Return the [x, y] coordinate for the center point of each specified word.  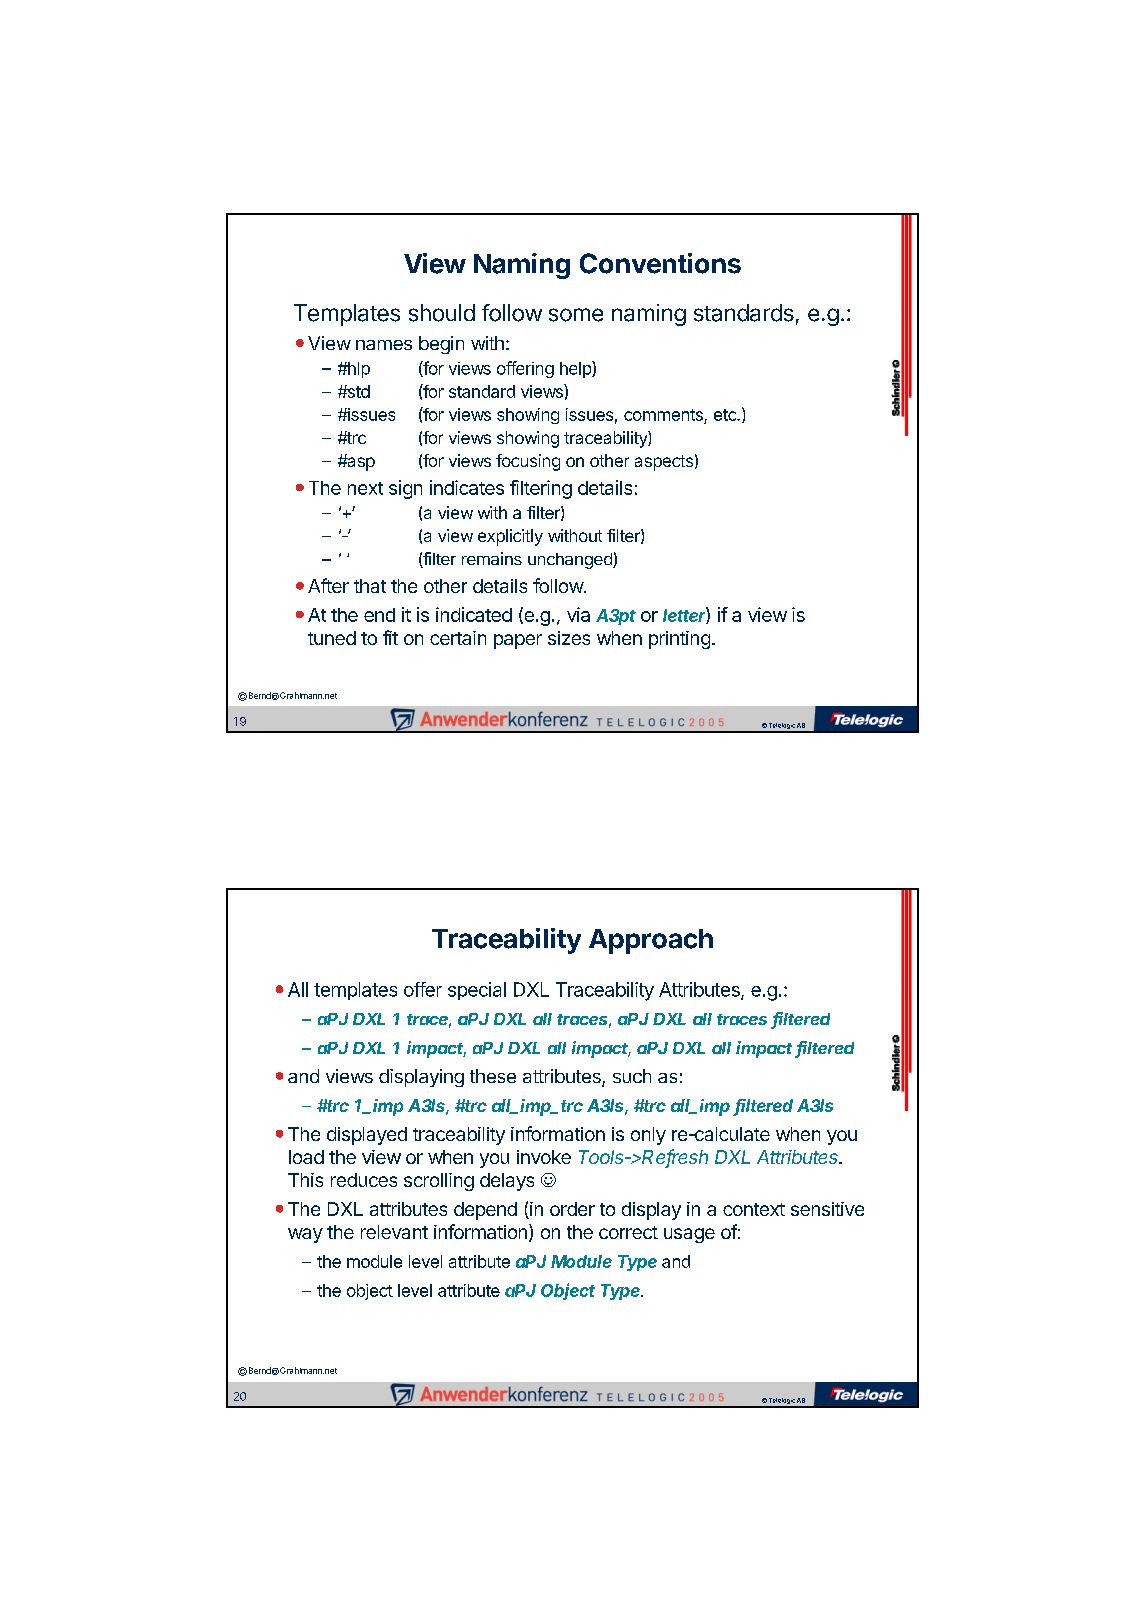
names [384, 345]
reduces [364, 1180]
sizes [569, 638]
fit [390, 637]
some [576, 315]
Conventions [660, 263]
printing [679, 640]
